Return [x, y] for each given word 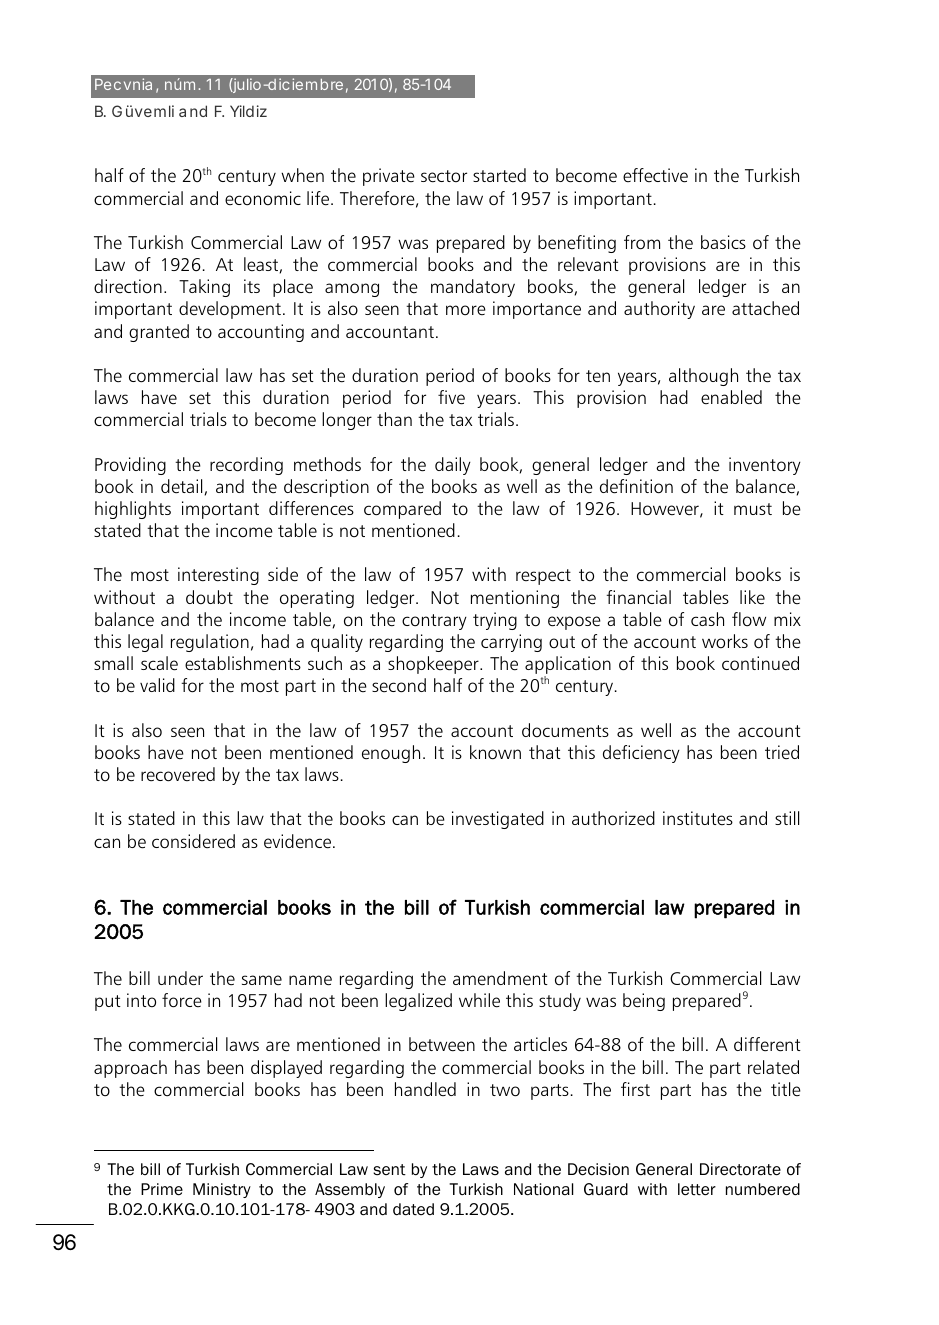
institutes [698, 818]
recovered [178, 774]
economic [263, 198]
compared [402, 510]
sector [444, 176]
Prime [162, 1189]
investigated [498, 820]
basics [723, 242]
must [753, 509]
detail [181, 486]
